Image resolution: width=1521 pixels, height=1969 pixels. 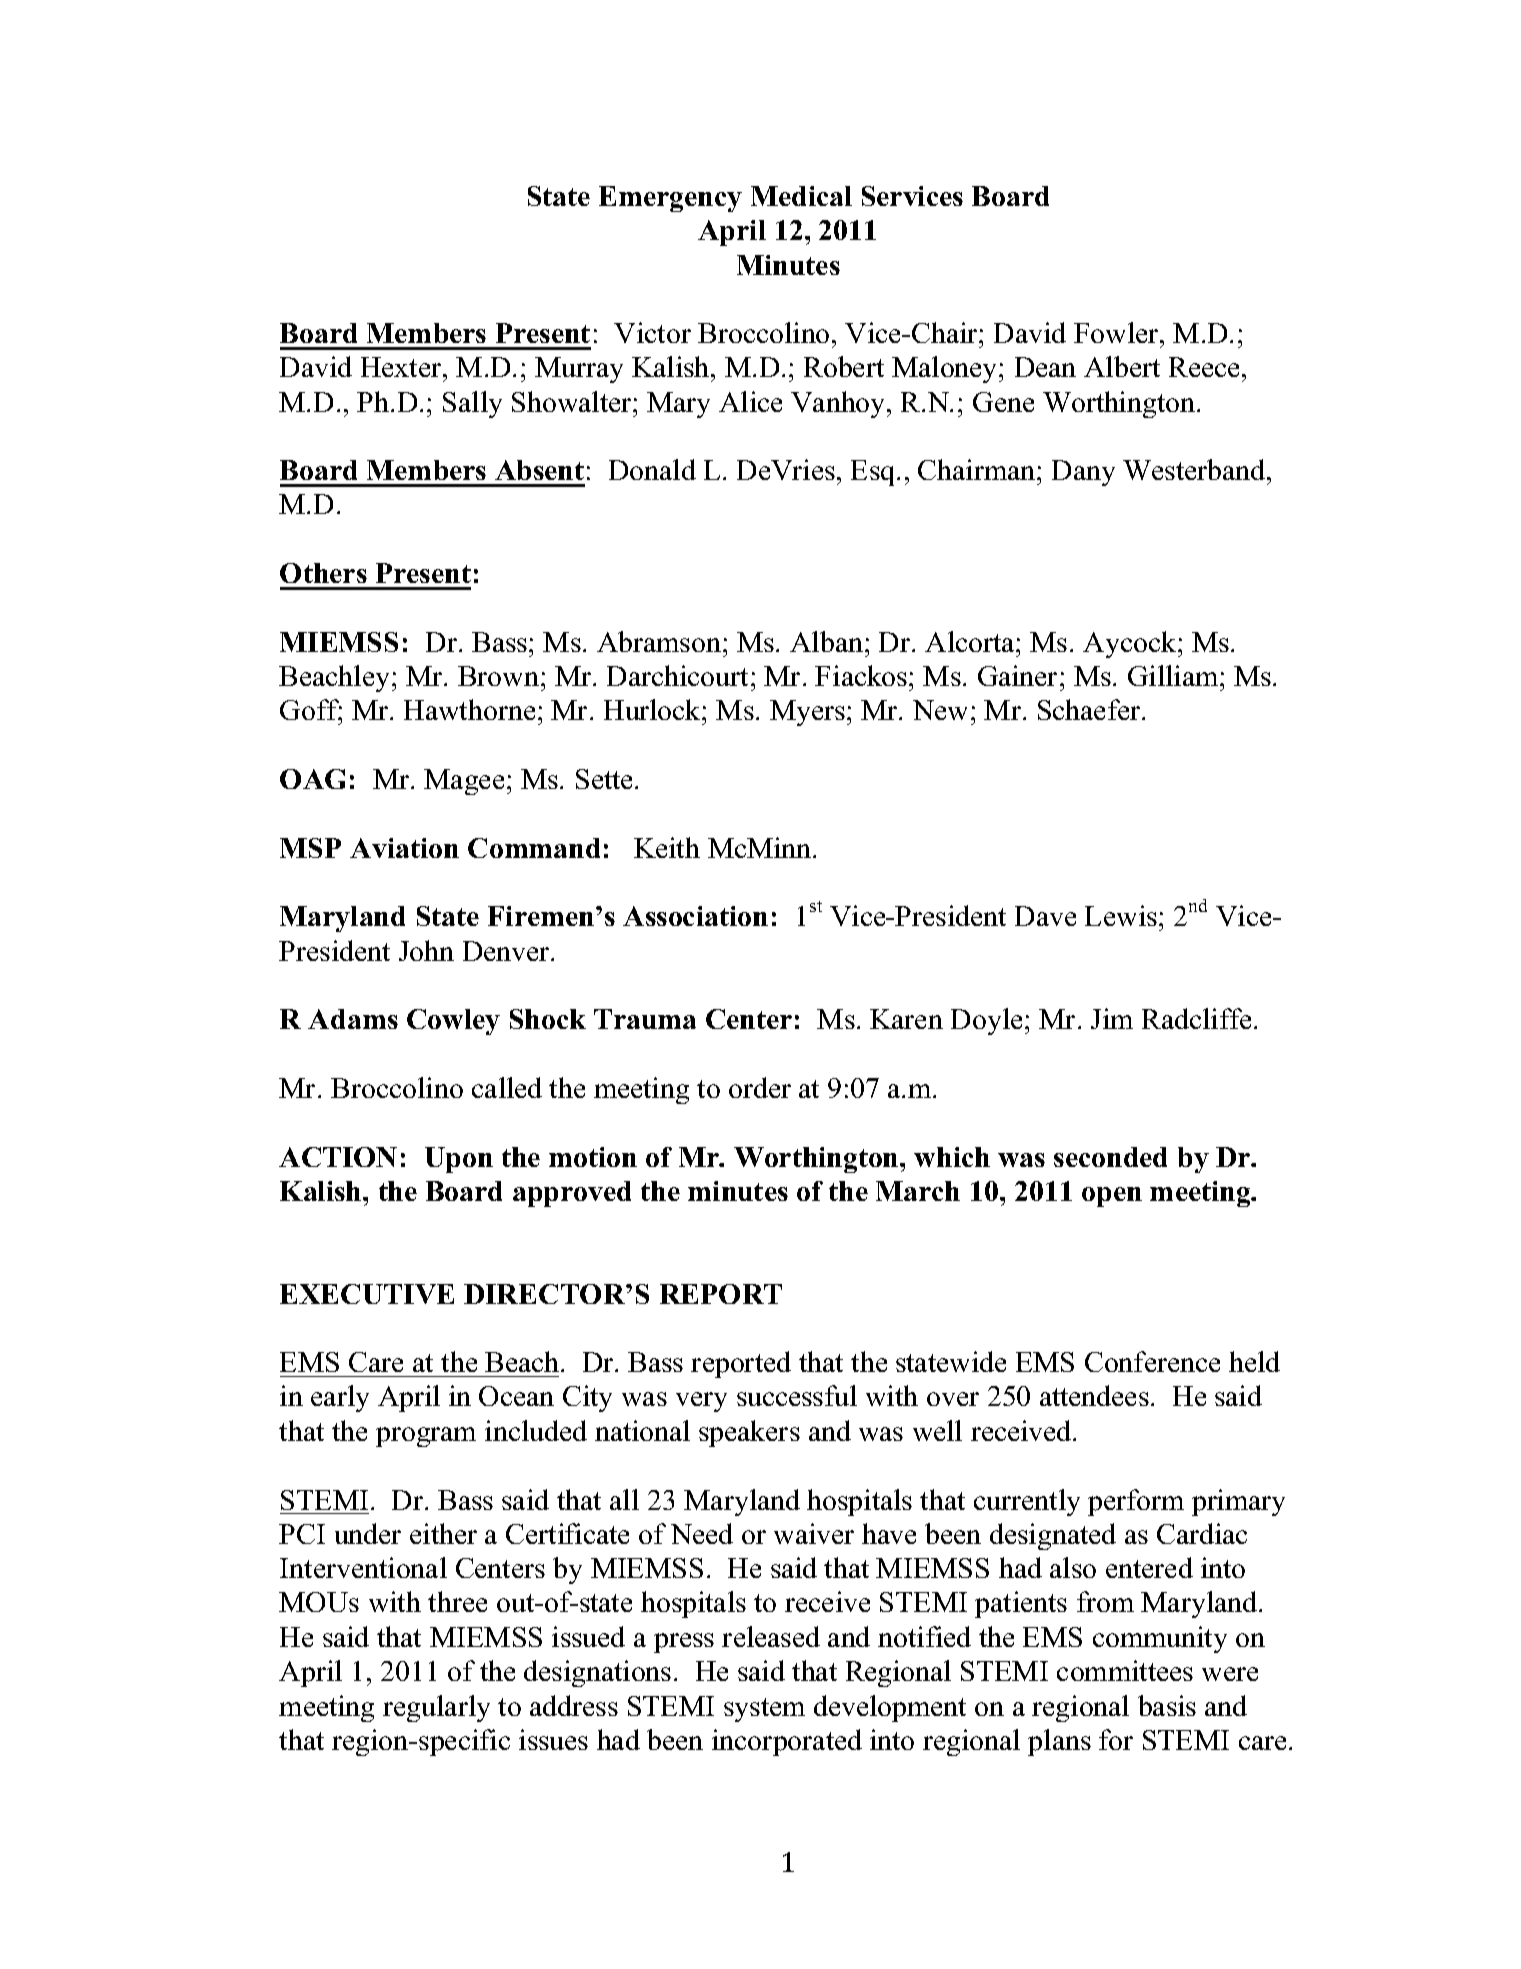 I want to click on regularly, so click(x=436, y=1708).
